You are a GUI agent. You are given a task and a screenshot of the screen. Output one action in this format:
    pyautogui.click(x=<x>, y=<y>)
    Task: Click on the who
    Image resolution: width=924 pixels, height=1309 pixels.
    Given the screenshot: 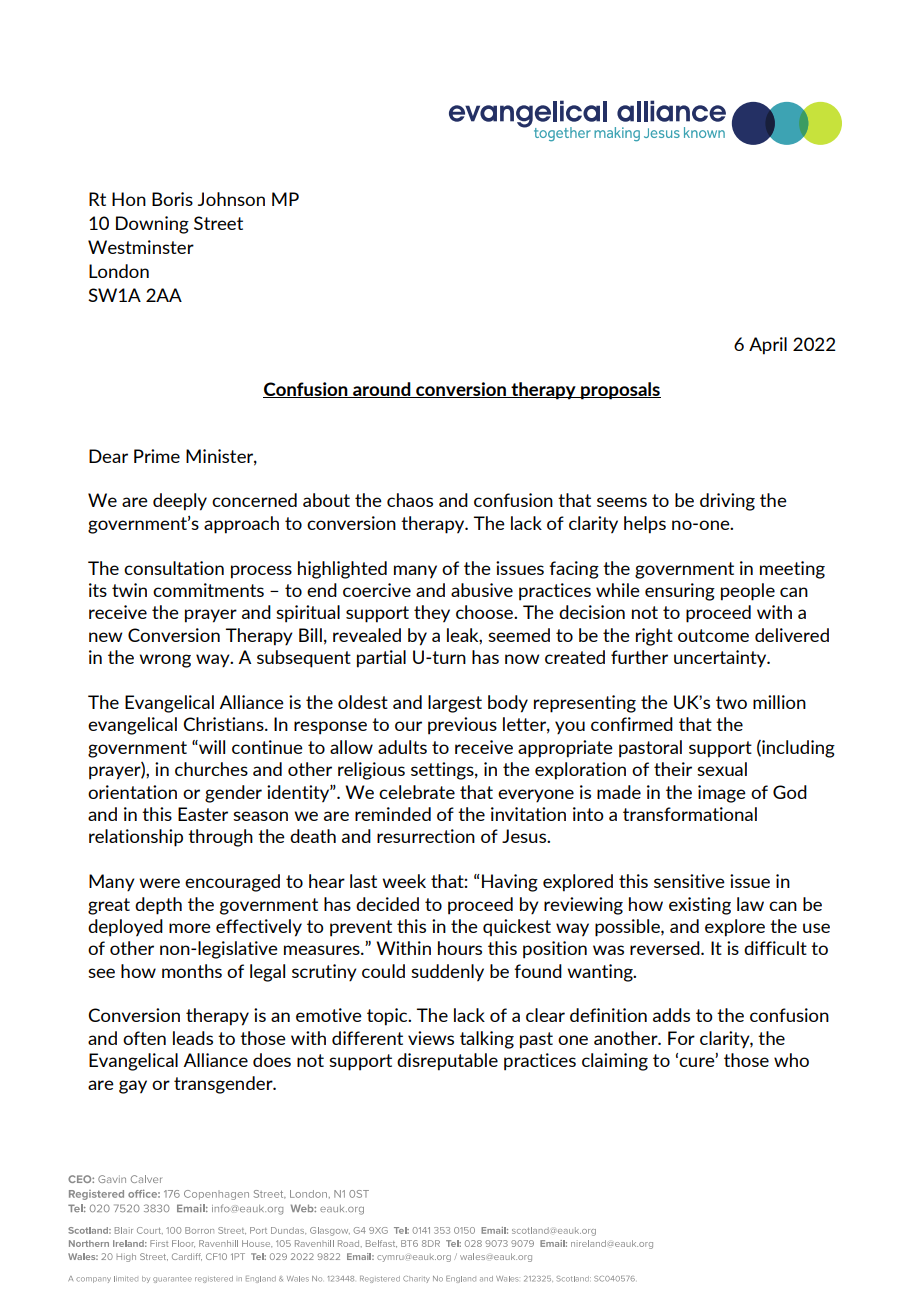 What is the action you would take?
    pyautogui.click(x=791, y=1060)
